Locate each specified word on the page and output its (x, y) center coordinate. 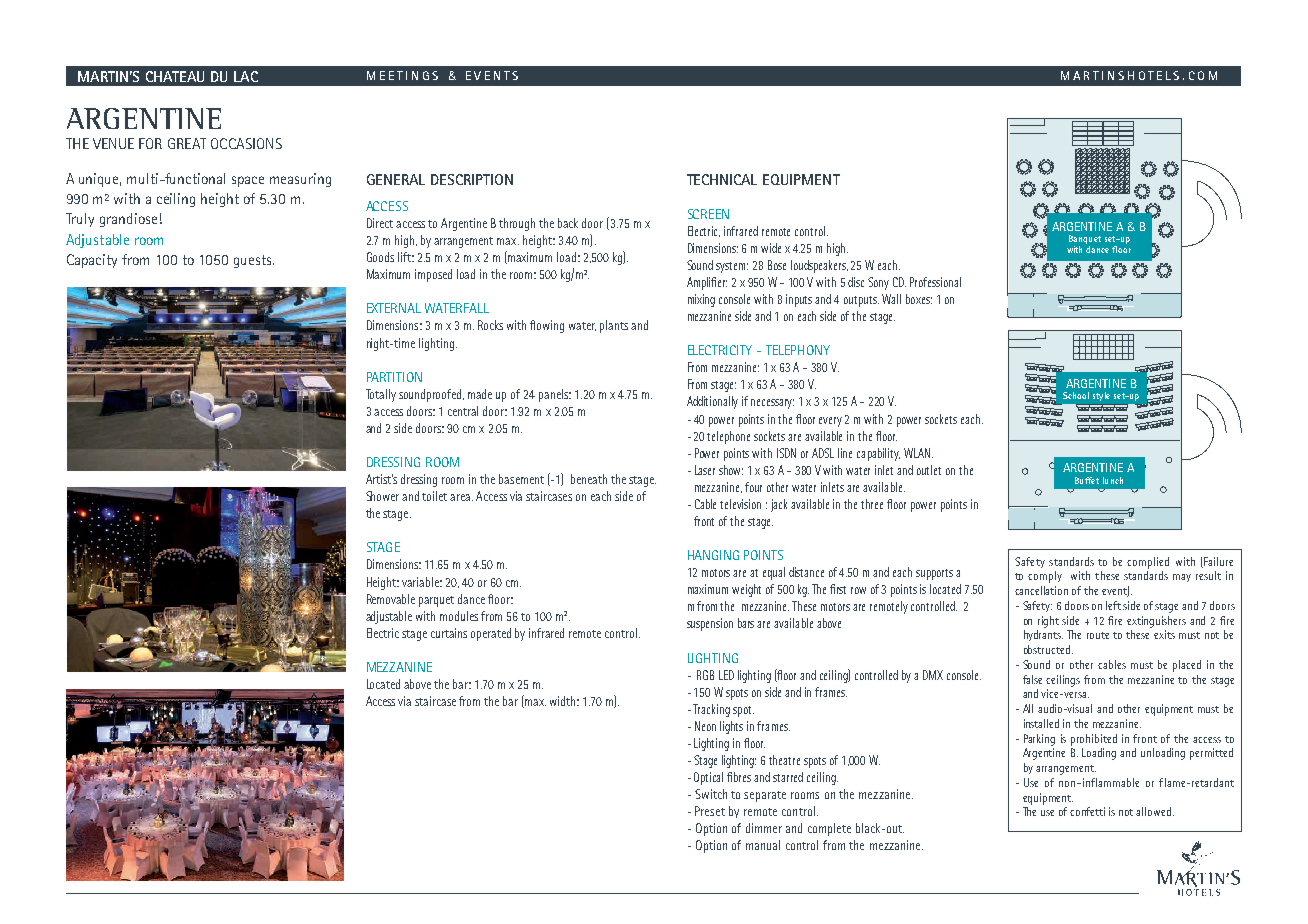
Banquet (1085, 241)
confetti (1087, 811)
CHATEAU (175, 76)
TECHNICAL (722, 179)
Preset (710, 811)
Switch (711, 794)
